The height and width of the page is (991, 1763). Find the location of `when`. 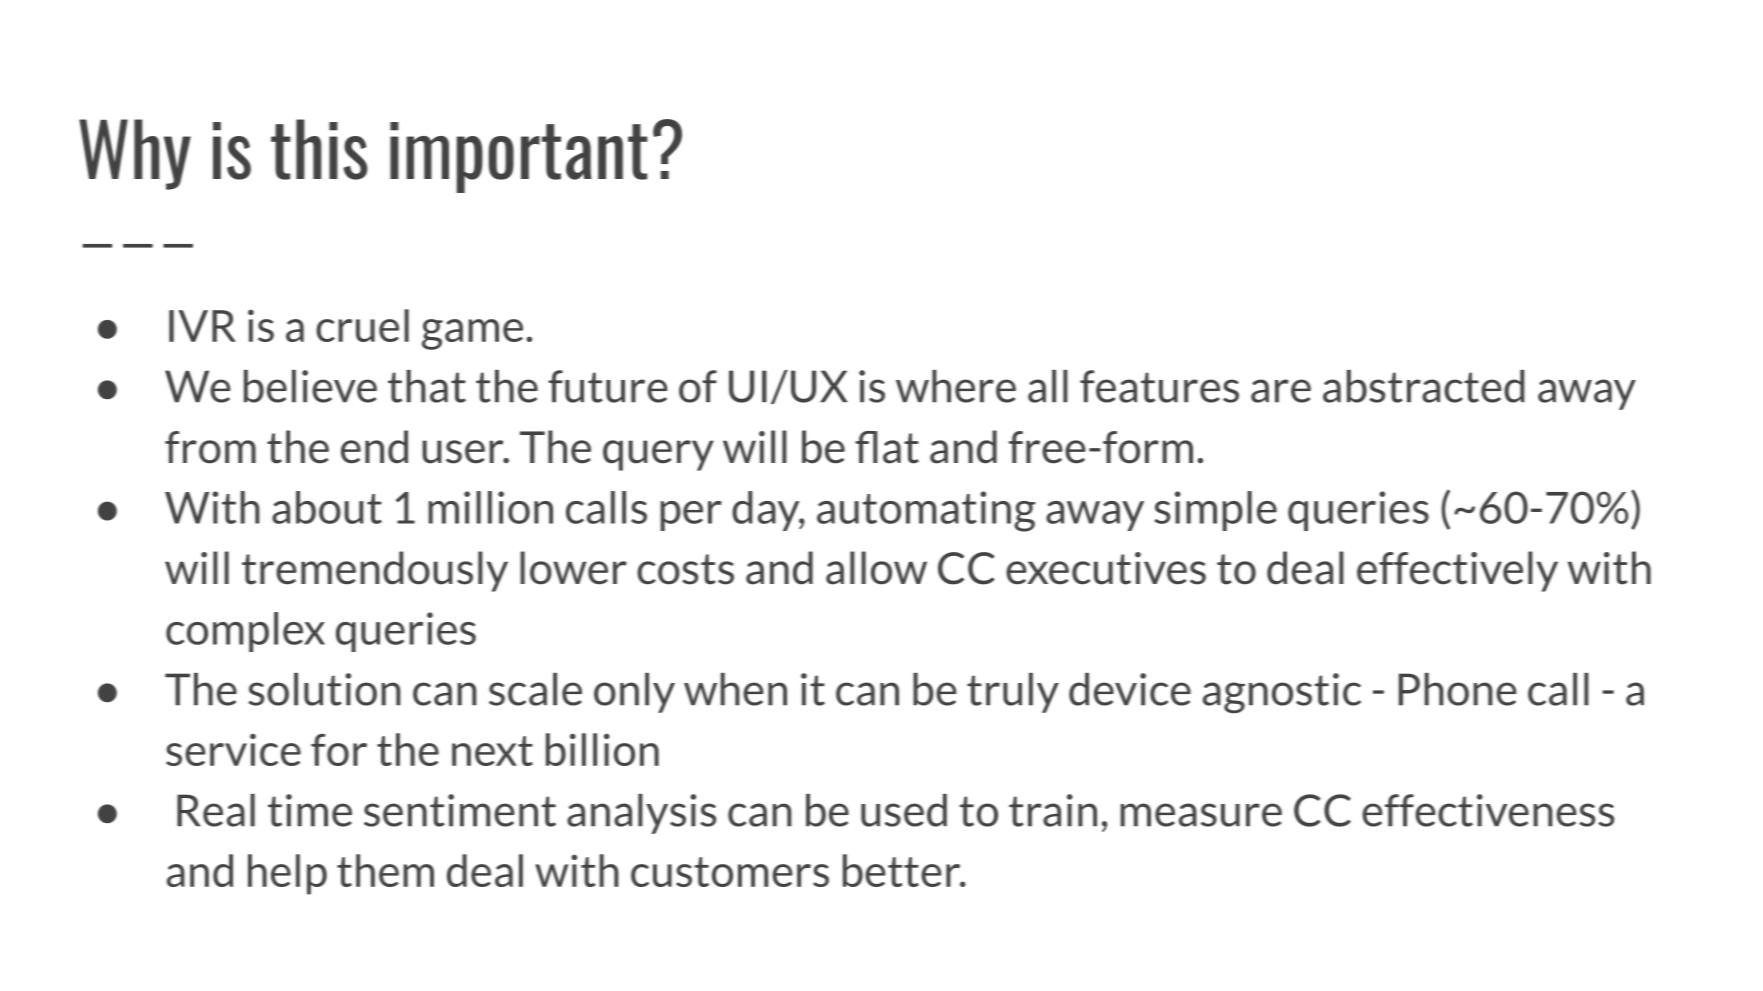

when is located at coordinates (735, 689).
